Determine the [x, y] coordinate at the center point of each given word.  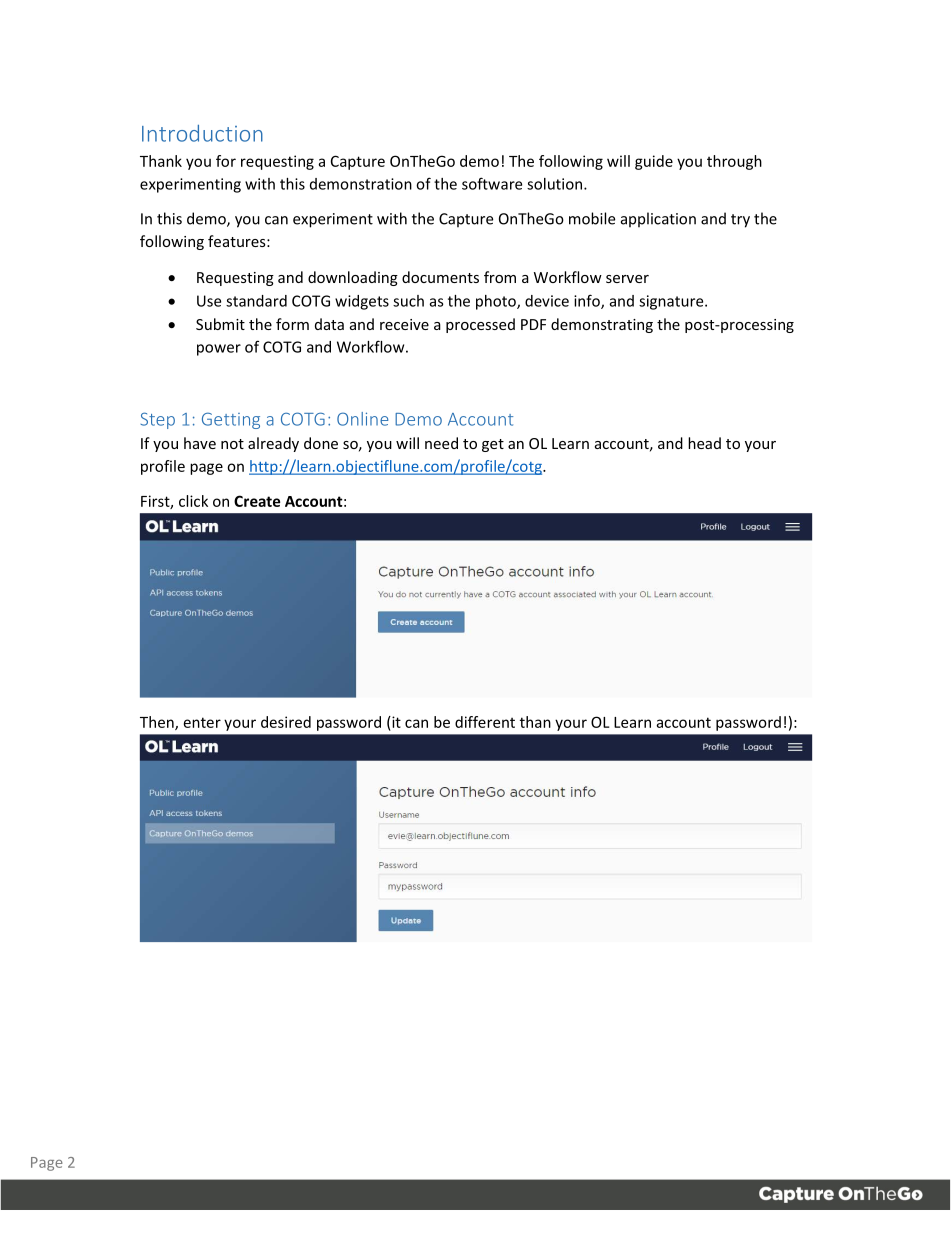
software [492, 183]
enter [202, 722]
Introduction [202, 133]
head [704, 443]
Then [158, 723]
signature [672, 302]
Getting [231, 420]
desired [286, 722]
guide [654, 162]
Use [209, 301]
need [441, 443]
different [485, 722]
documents [440, 277]
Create [257, 501]
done [321, 443]
